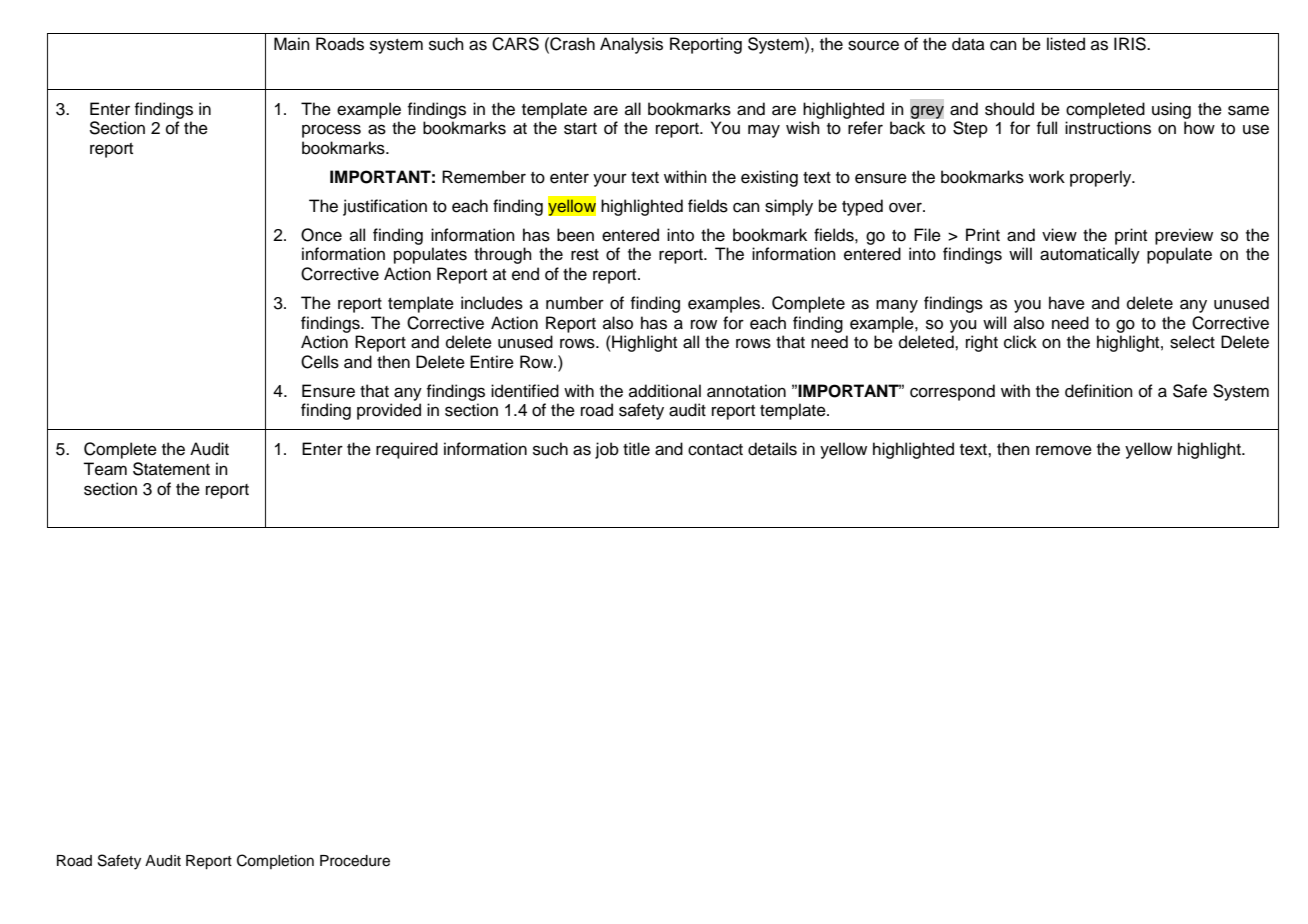  I want to click on Cells, so click(320, 362).
